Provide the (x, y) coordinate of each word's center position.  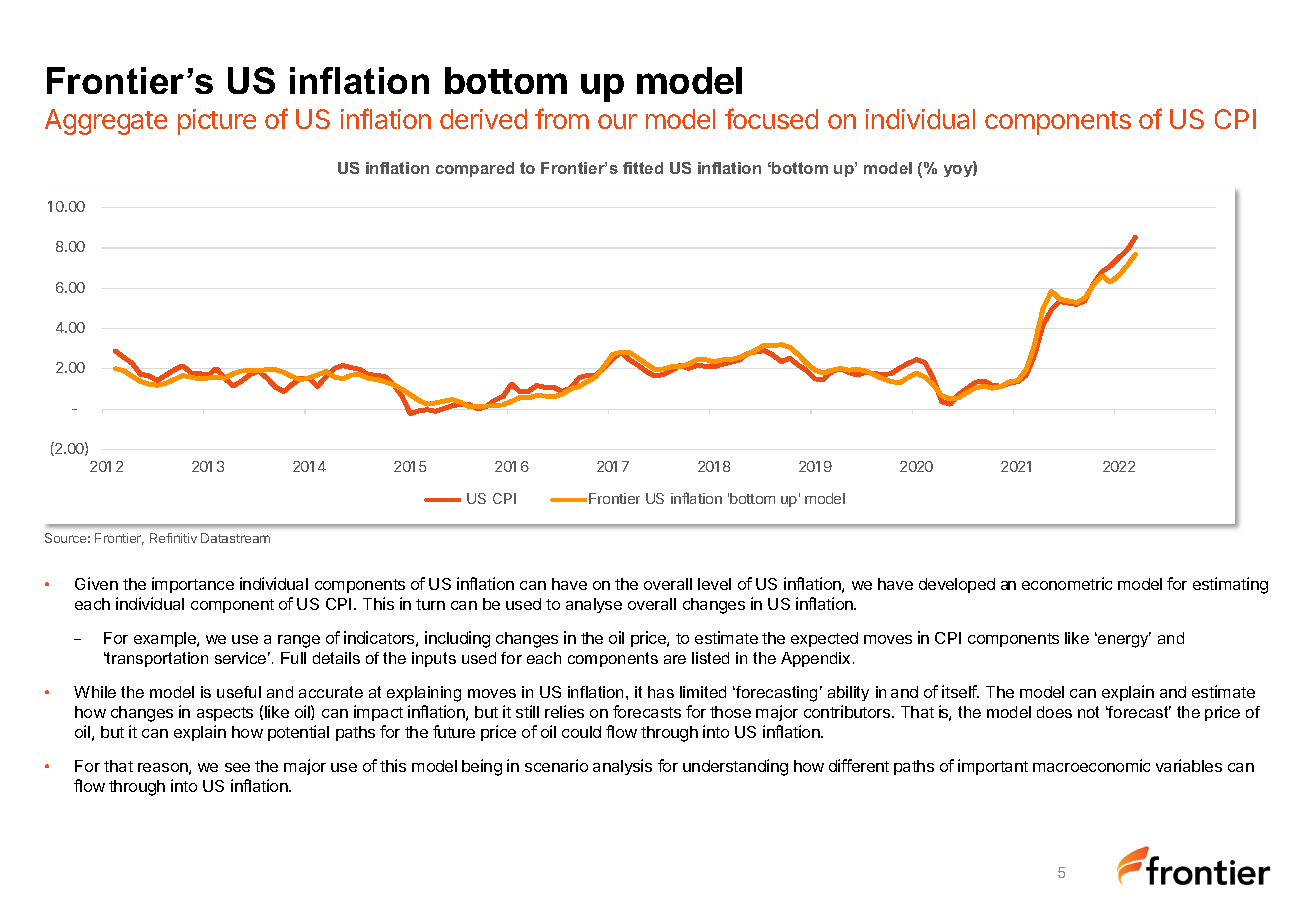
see (237, 767)
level (714, 584)
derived (483, 119)
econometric (1067, 583)
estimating (1230, 585)
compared (475, 169)
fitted (643, 168)
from (562, 118)
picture (217, 122)
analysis (622, 767)
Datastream (235, 538)
